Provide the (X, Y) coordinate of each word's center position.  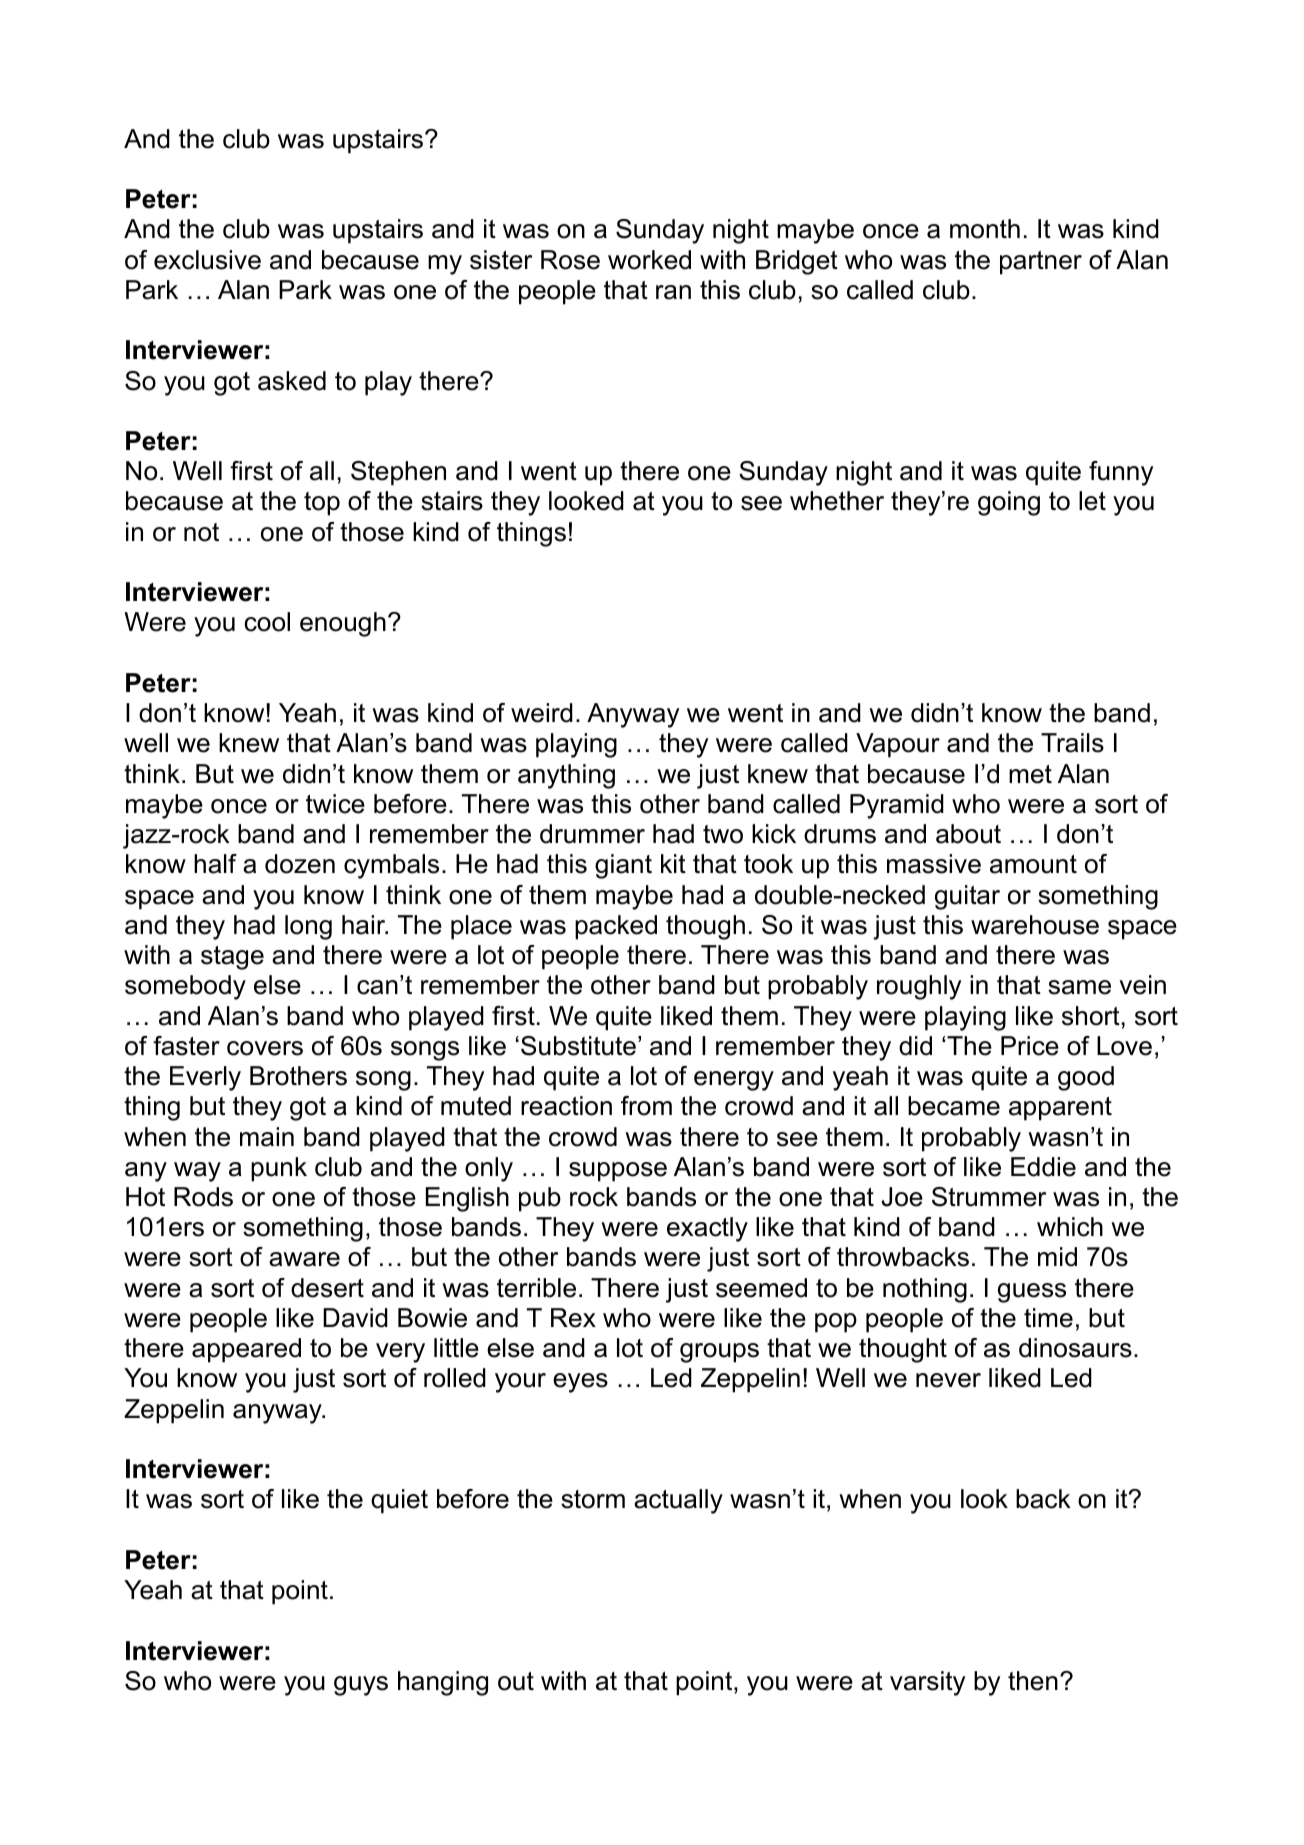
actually (678, 1501)
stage (232, 958)
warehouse (1035, 925)
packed (616, 927)
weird (542, 713)
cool (267, 622)
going (1009, 503)
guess (1032, 1293)
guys (361, 1686)
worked (649, 260)
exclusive (207, 260)
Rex (573, 1318)
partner (1041, 263)
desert (327, 1288)
